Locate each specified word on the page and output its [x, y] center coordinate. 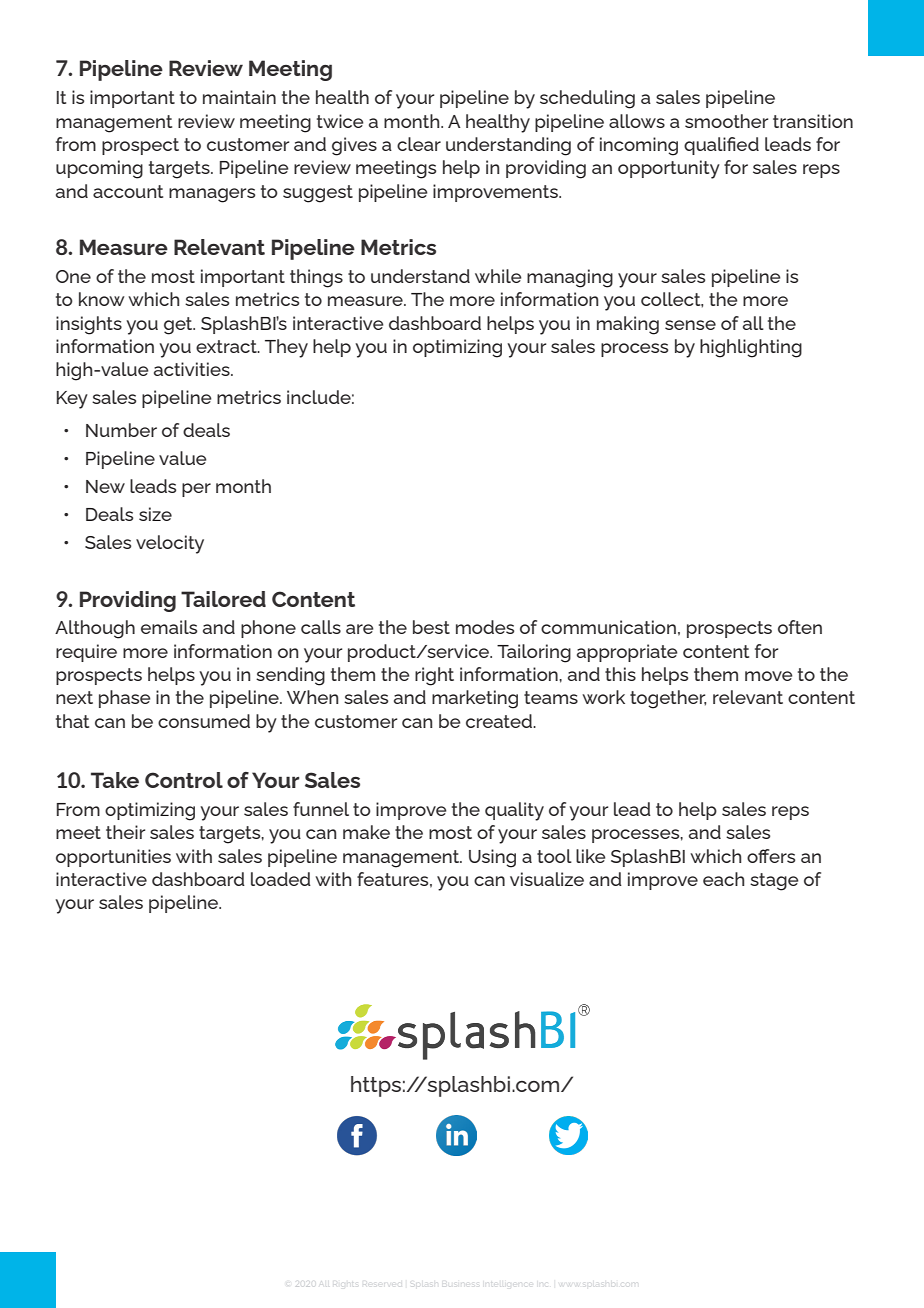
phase [125, 699]
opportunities [113, 858]
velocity [170, 544]
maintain [239, 97]
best [431, 627]
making [628, 325]
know [101, 299]
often [800, 627]
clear [419, 144]
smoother [726, 121]
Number [121, 430]
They [286, 348]
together [668, 699]
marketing [475, 699]
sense [690, 325]
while [498, 276]
